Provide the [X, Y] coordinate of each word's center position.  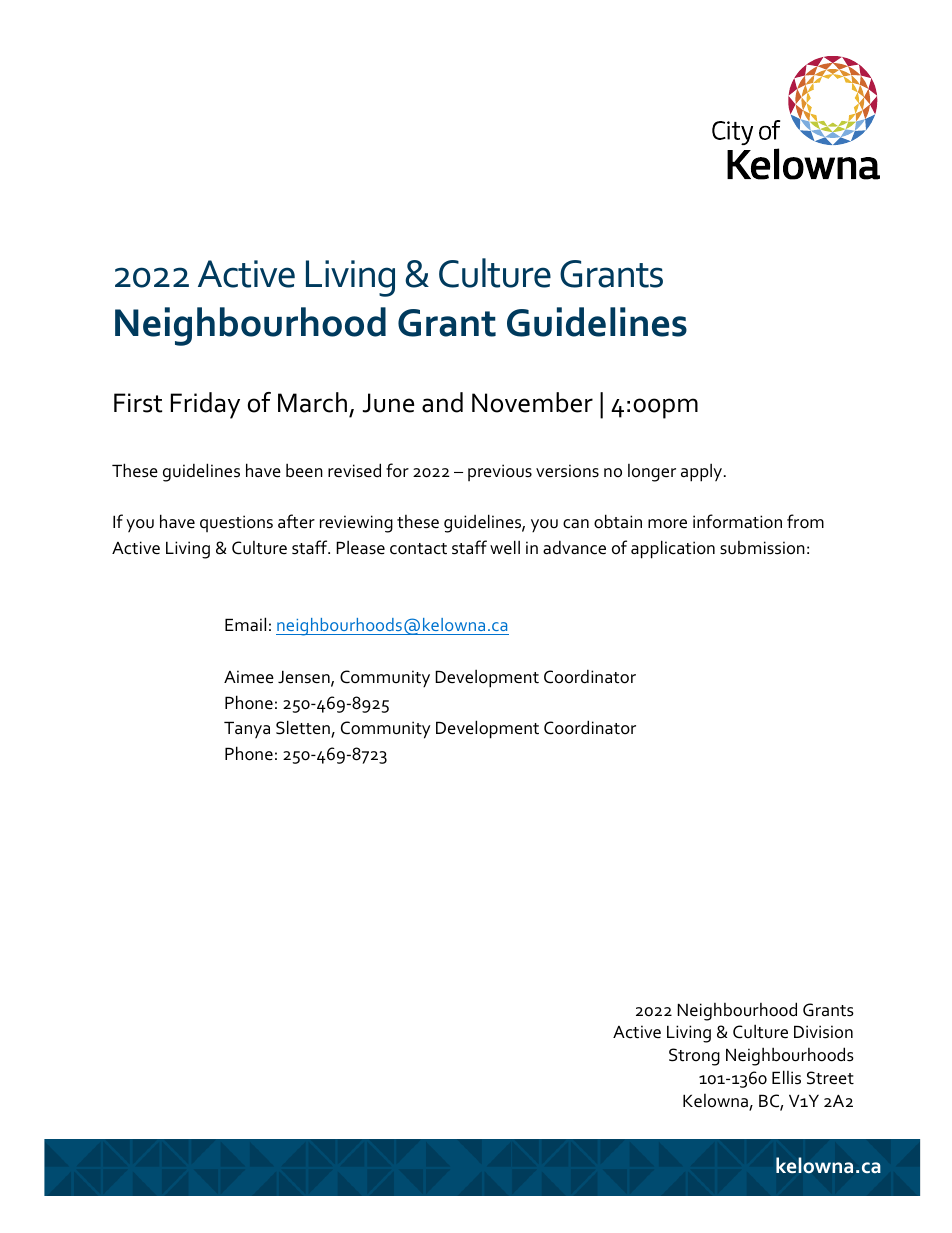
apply [703, 472]
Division [823, 1032]
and [442, 402]
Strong [694, 1057]
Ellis [786, 1077]
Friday [205, 405]
